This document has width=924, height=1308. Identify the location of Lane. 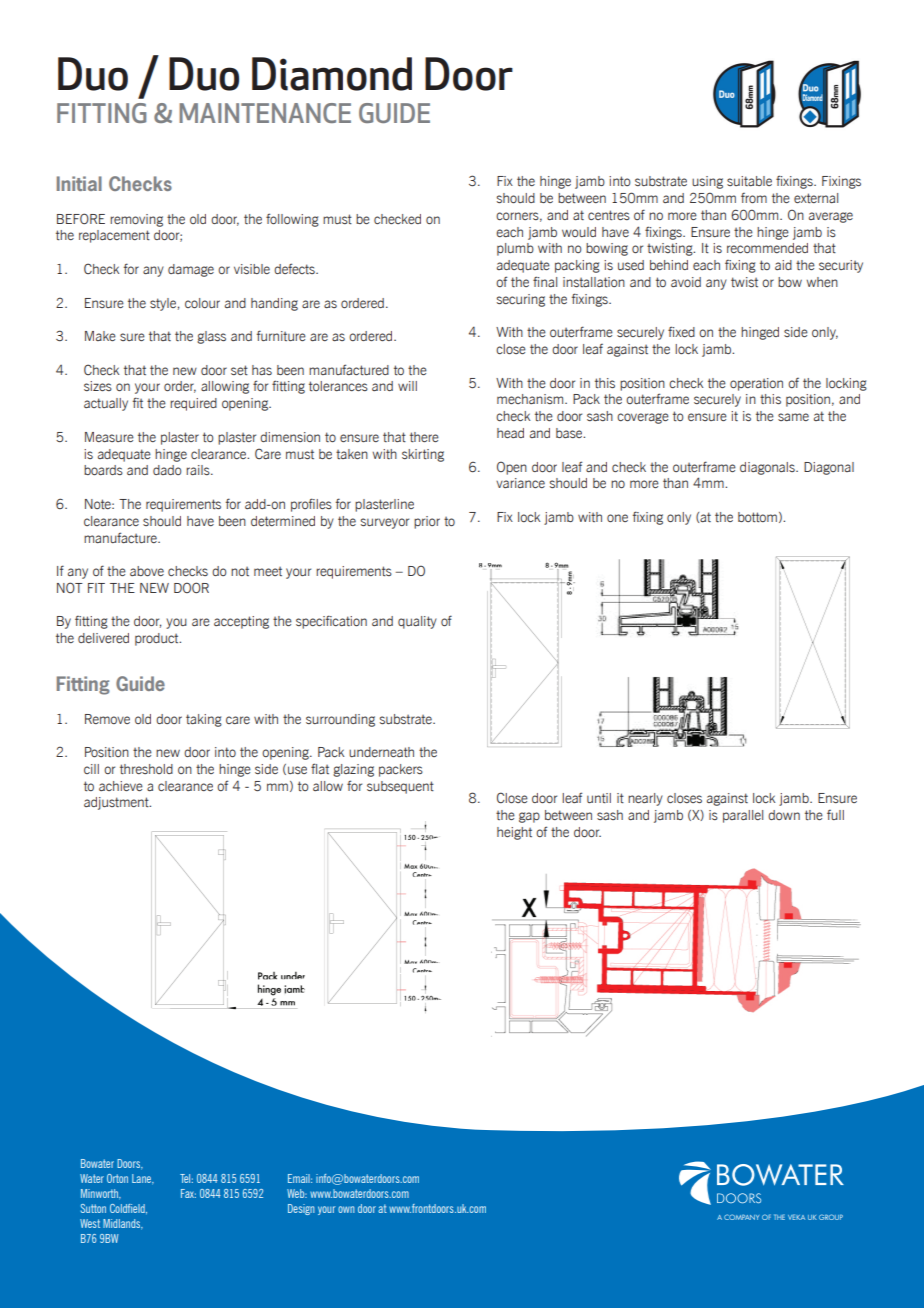
(142, 1179).
